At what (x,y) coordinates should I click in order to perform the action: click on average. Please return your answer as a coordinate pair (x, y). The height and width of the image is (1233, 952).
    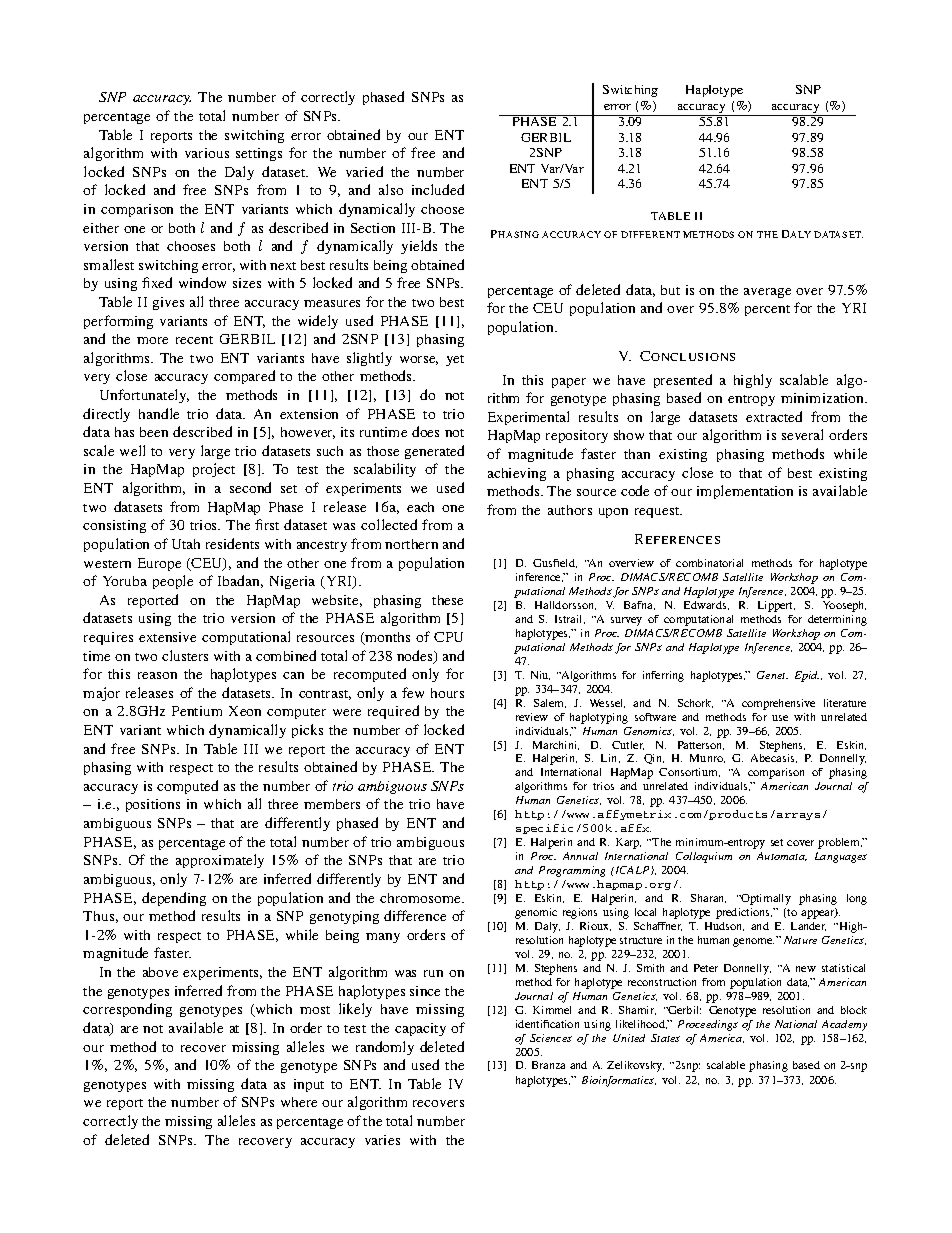
    Looking at the image, I should click on (767, 293).
